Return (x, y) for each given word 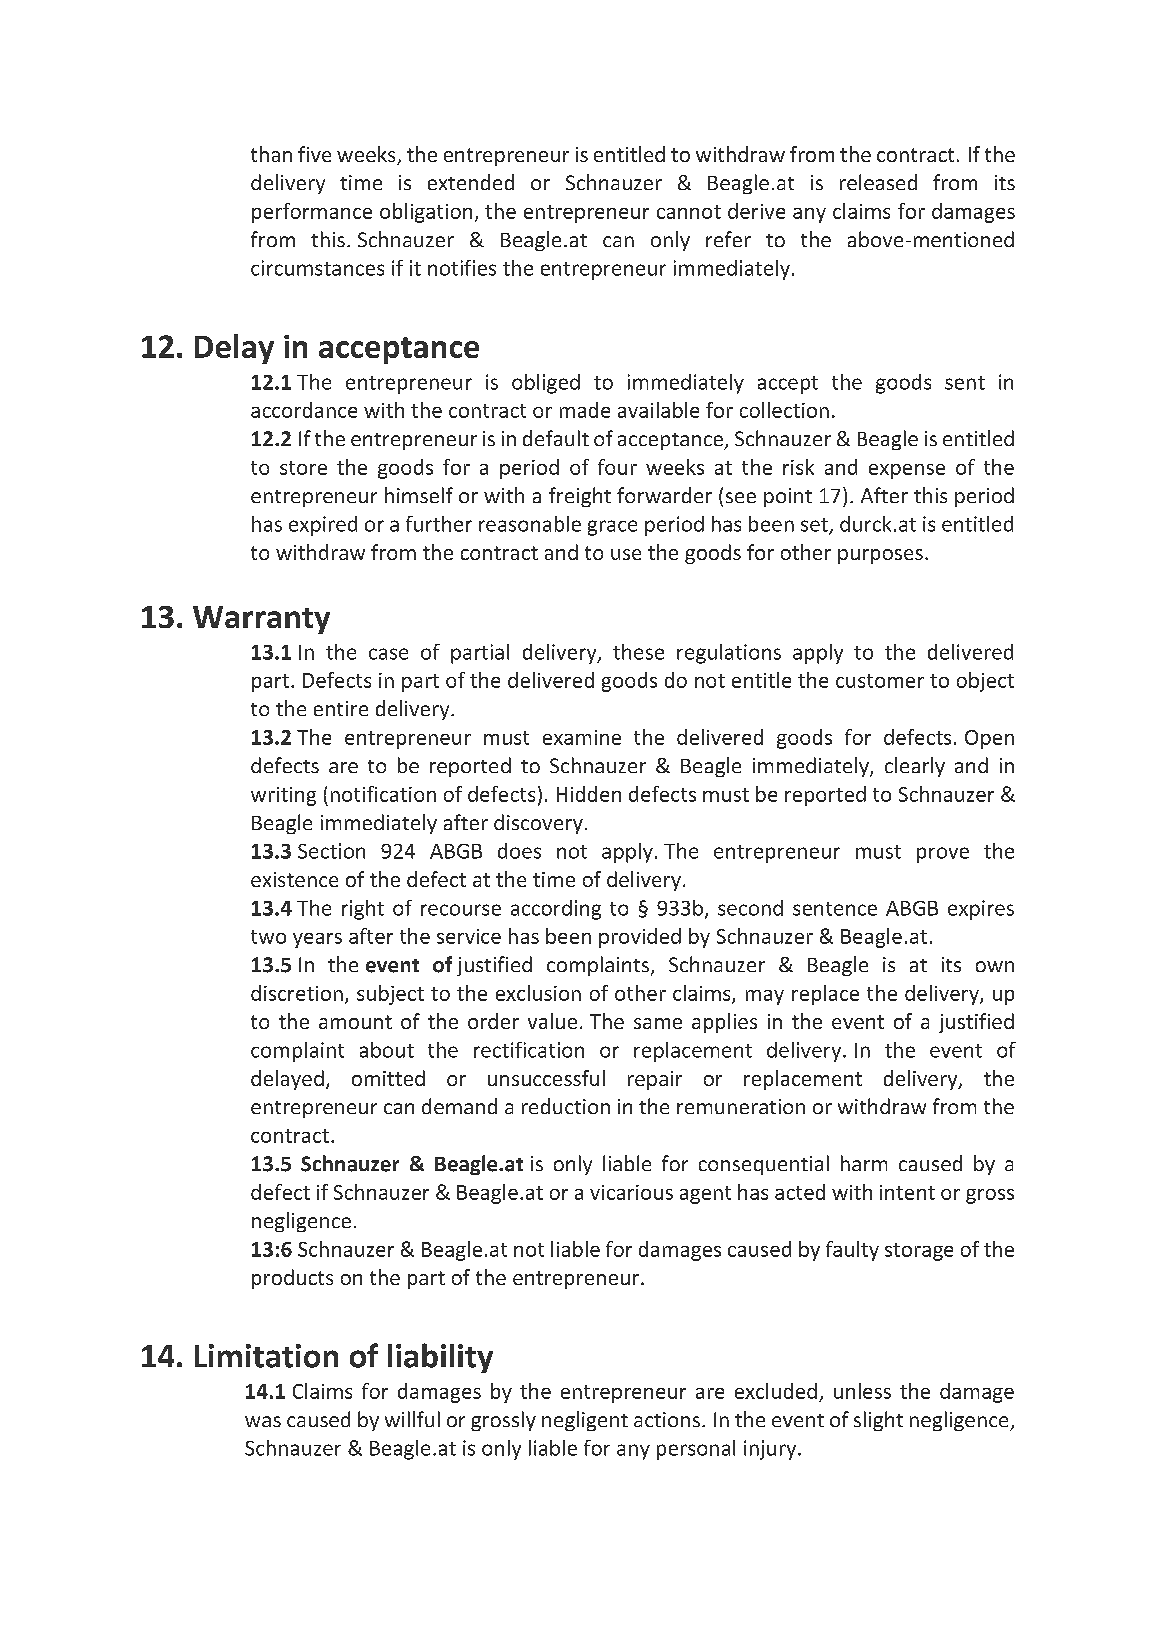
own (995, 966)
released (878, 182)
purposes (880, 556)
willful (412, 1419)
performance (312, 213)
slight (878, 1421)
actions (667, 1419)
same (658, 1023)
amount (355, 1022)
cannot (689, 212)
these (638, 652)
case (388, 654)
